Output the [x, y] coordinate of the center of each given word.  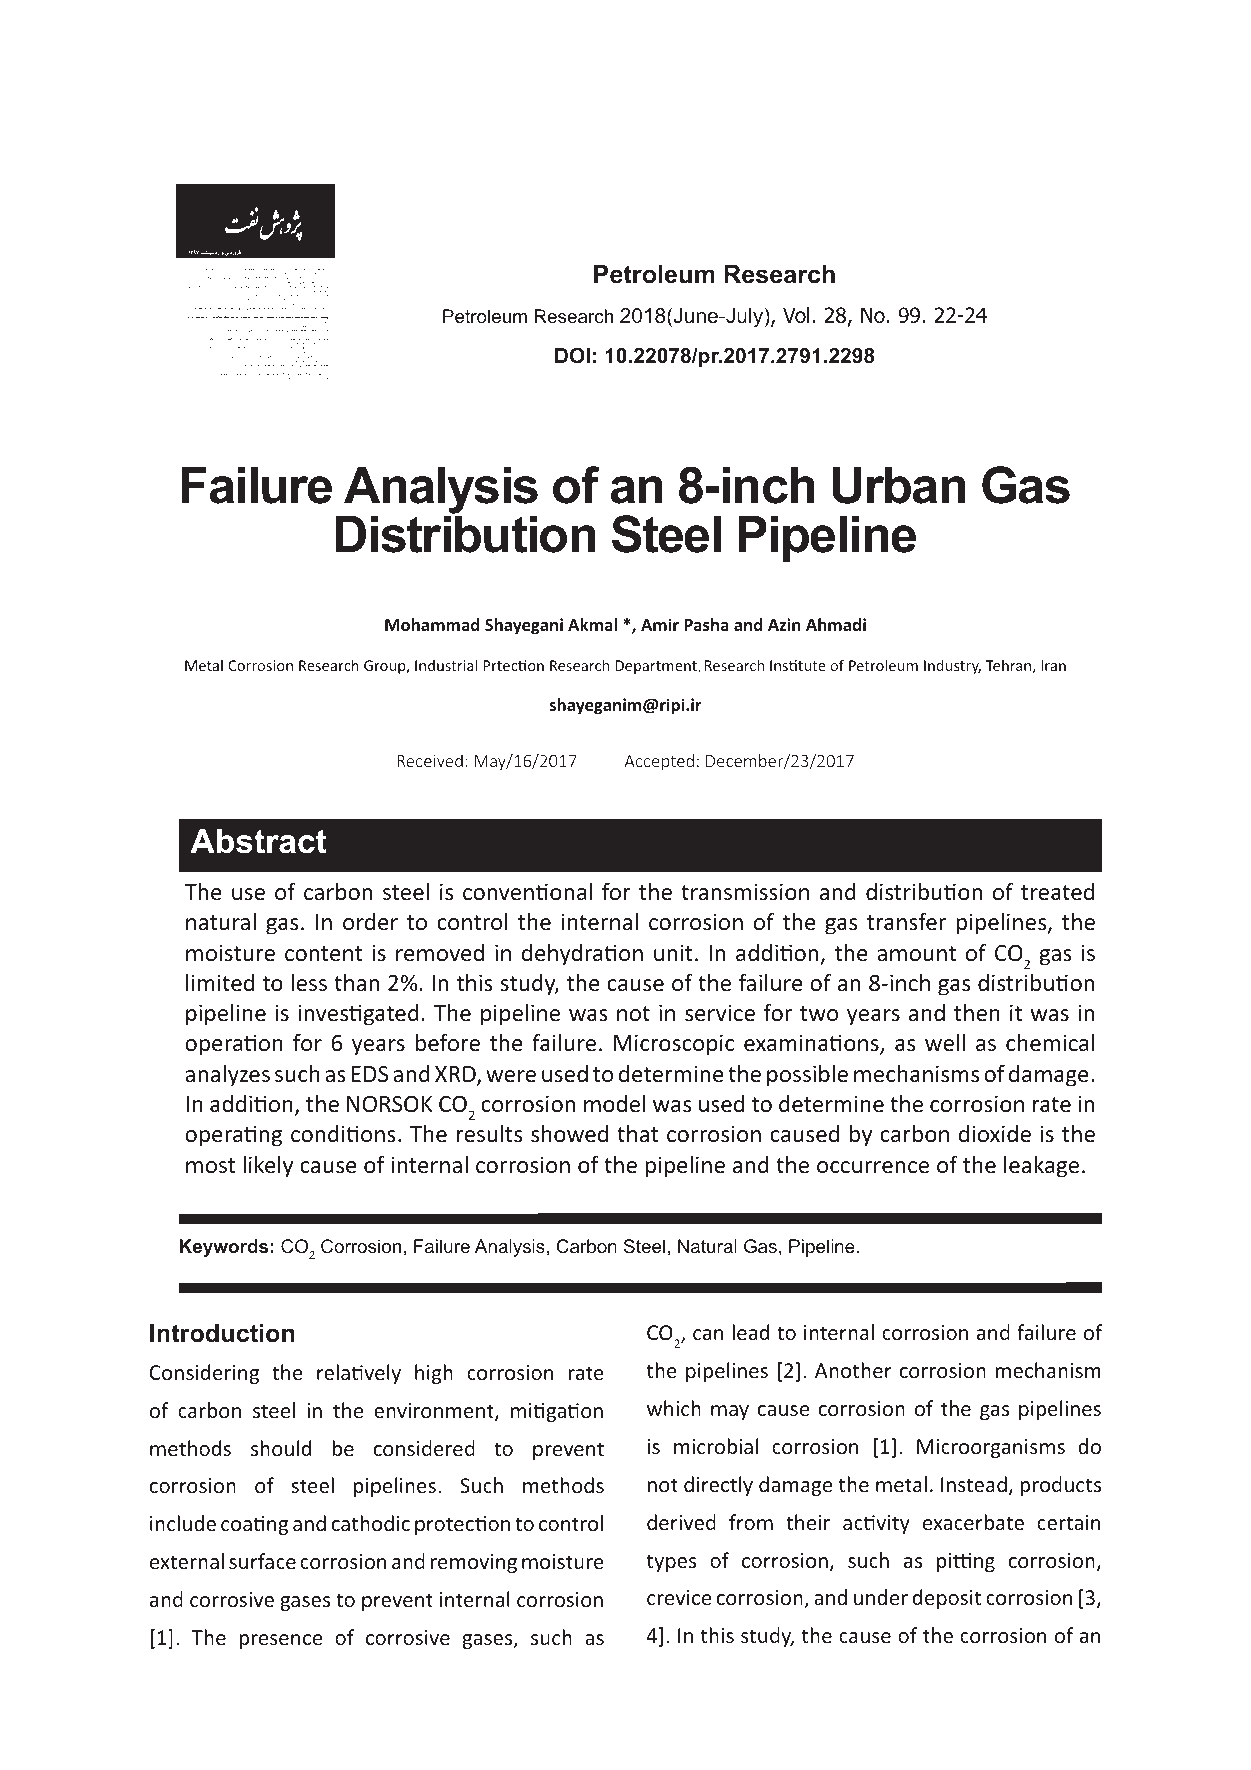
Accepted [659, 762]
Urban [899, 485]
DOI [572, 355]
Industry [952, 666]
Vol [796, 315]
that [638, 1133]
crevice [679, 1597]
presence [280, 1641]
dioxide [995, 1133]
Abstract [258, 841]
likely [268, 1167]
